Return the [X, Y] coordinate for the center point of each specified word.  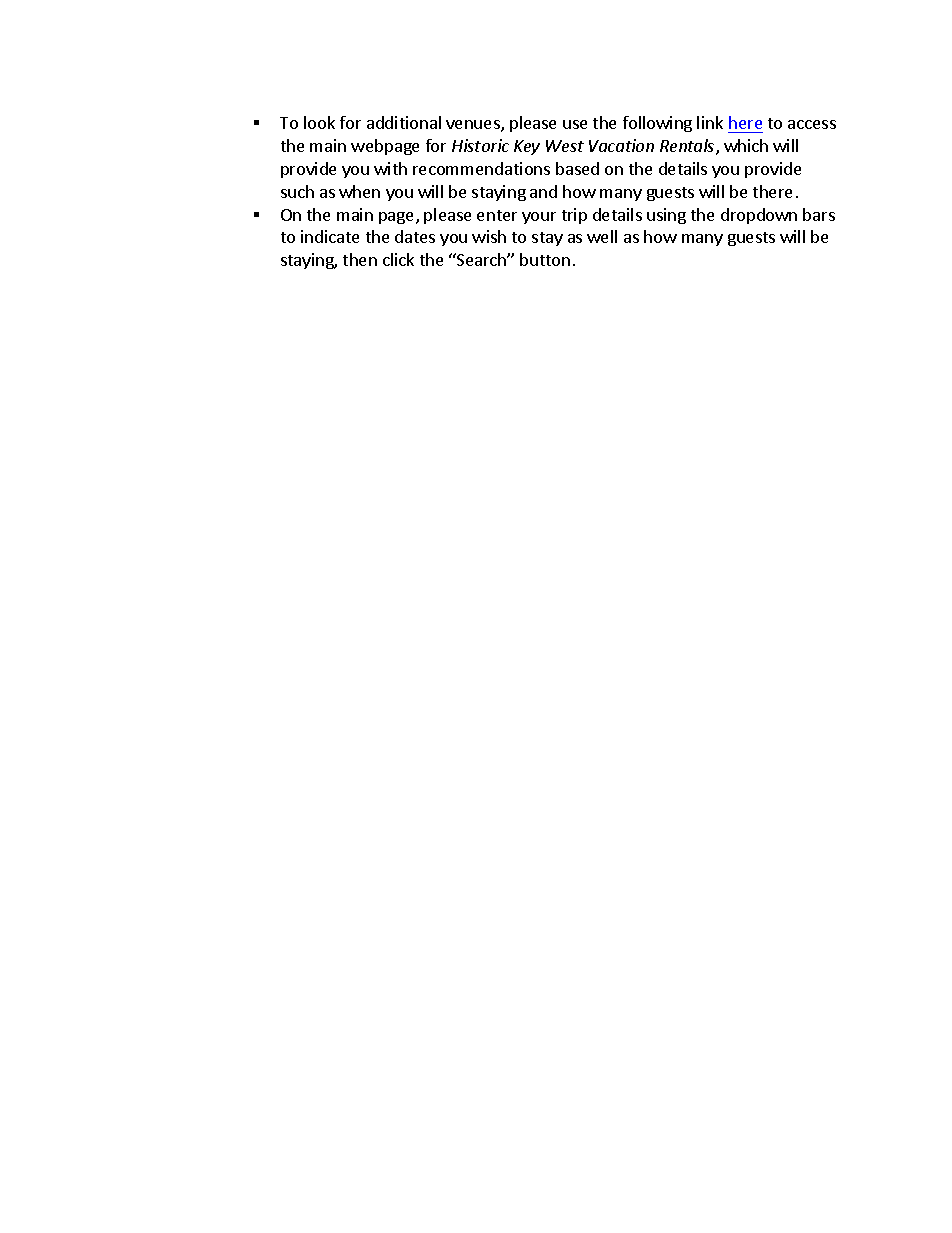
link [710, 122]
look [319, 122]
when [359, 191]
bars [819, 214]
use [575, 124]
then [360, 259]
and [543, 191]
